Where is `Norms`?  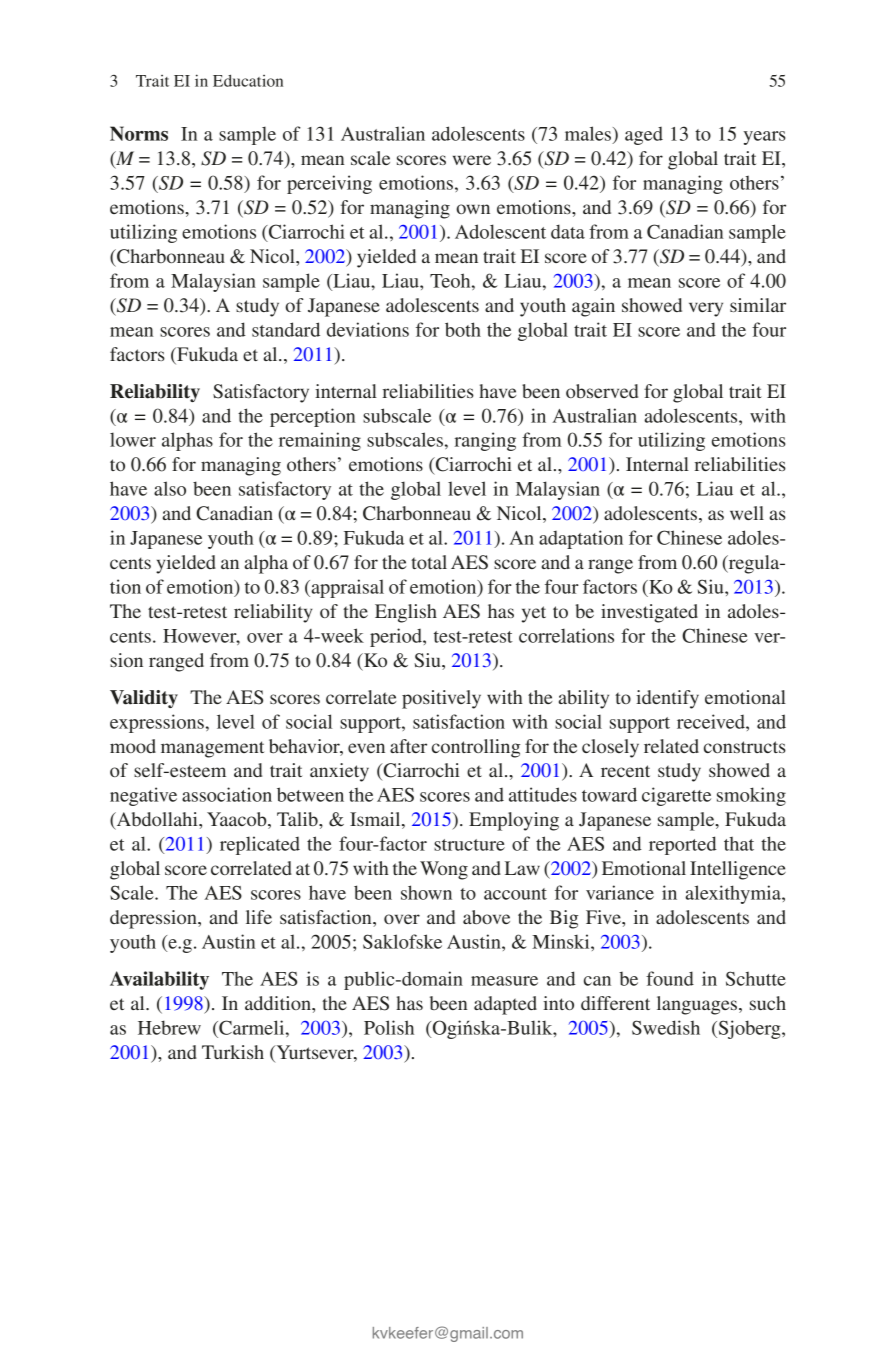
Norms is located at coordinates (139, 133).
